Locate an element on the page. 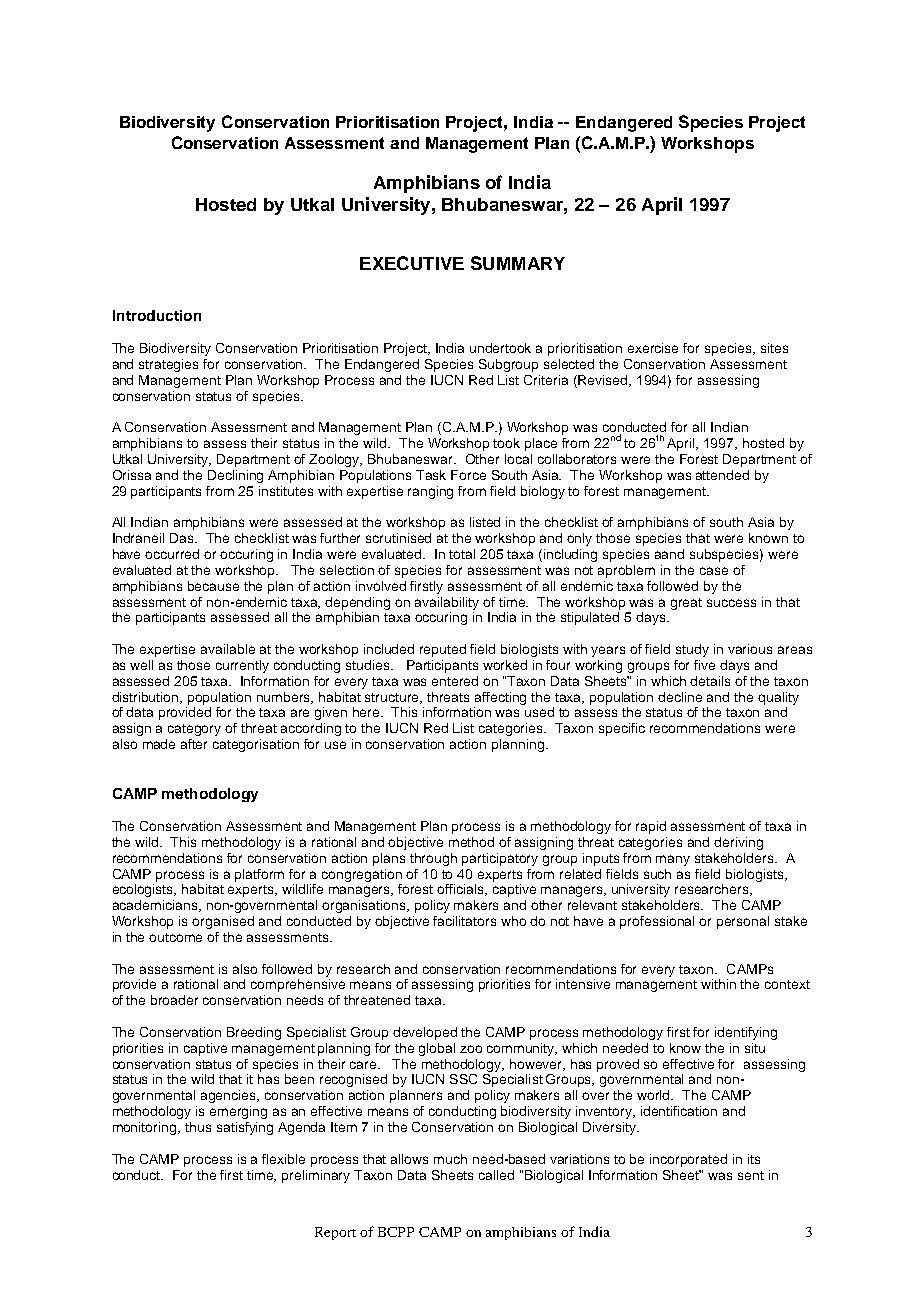 The image size is (924, 1308). attended is located at coordinates (722, 475).
